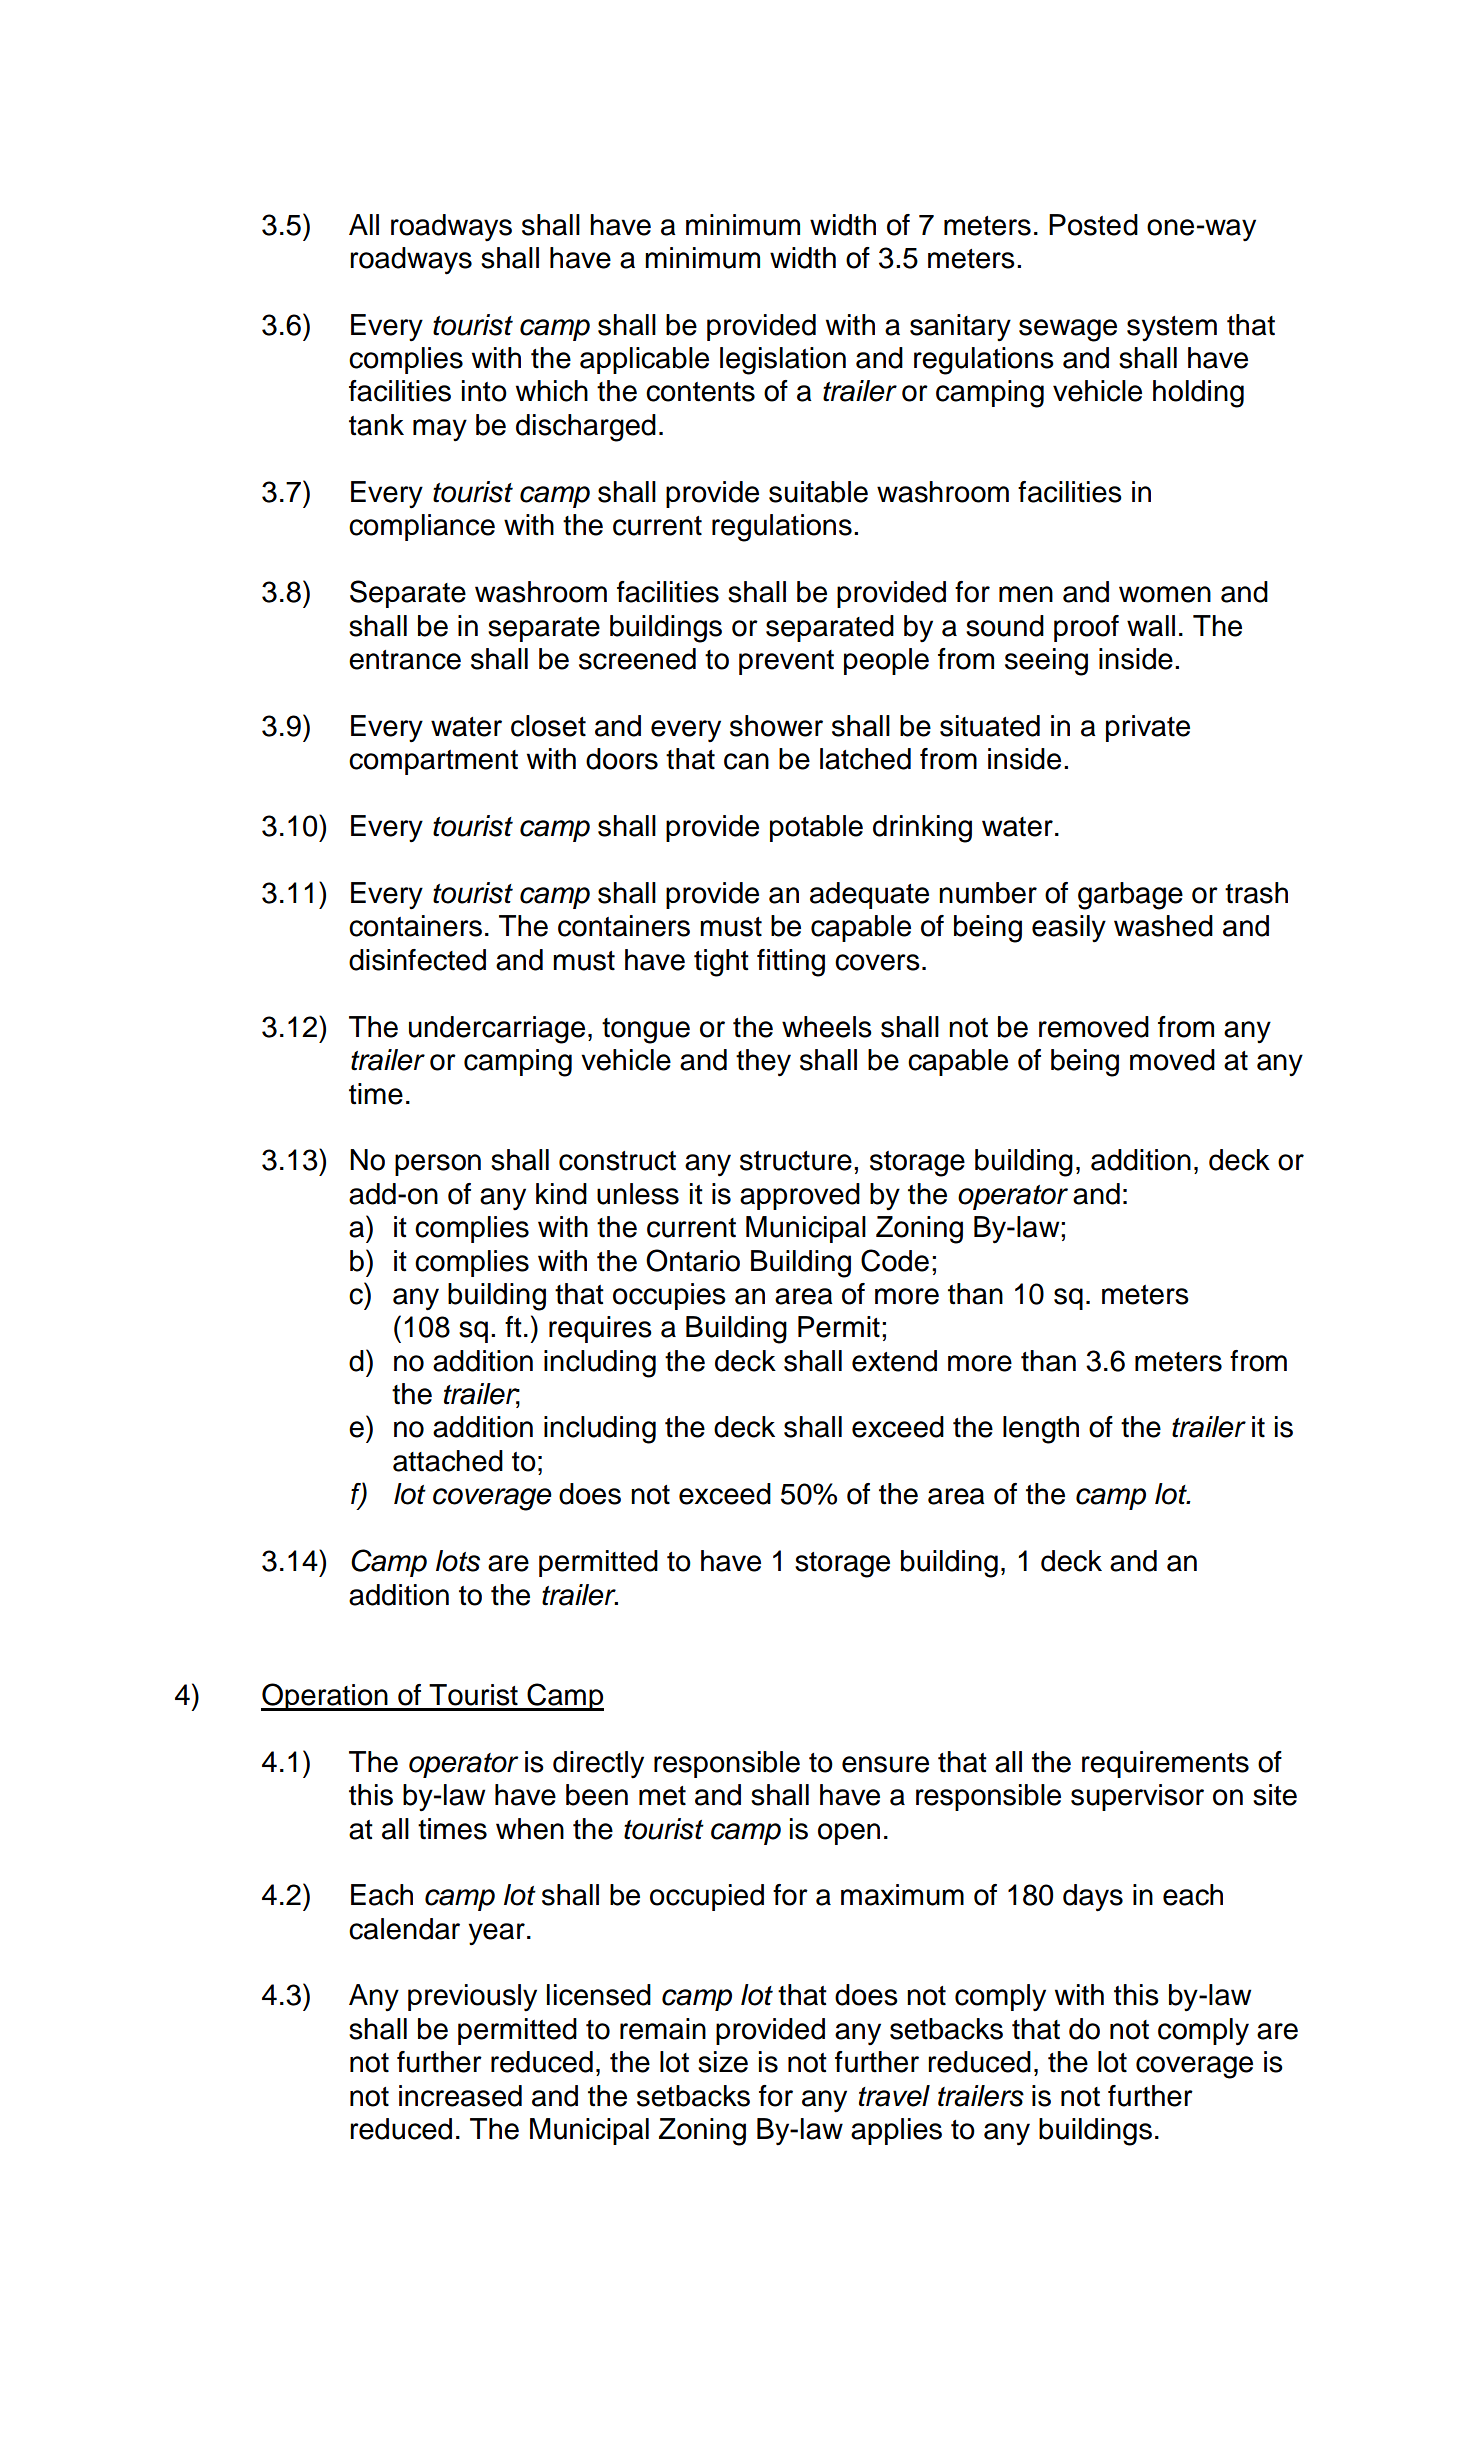 The width and height of the screenshot is (1482, 2441). I want to click on fitting, so click(791, 963).
